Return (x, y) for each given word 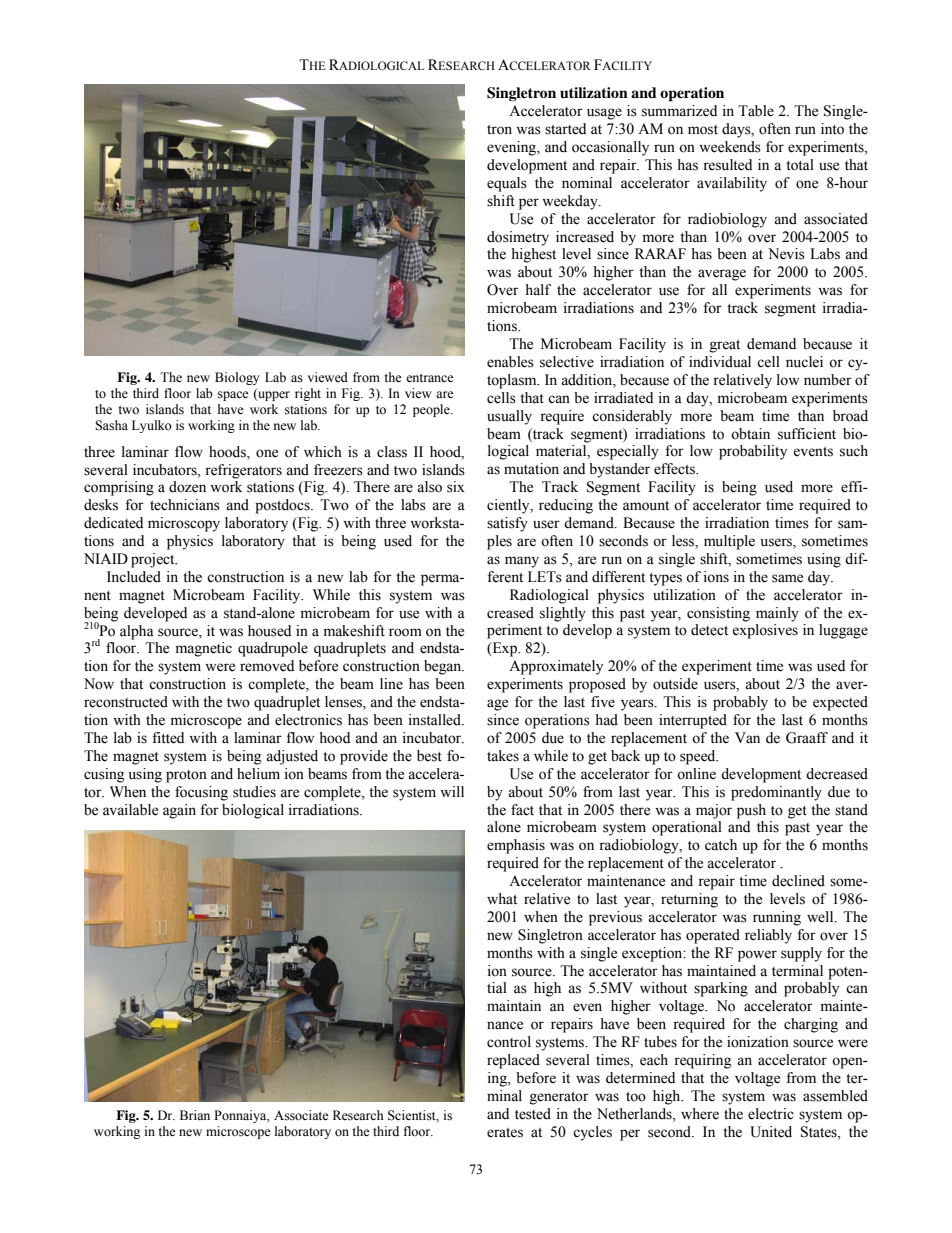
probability (753, 452)
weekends (730, 147)
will (452, 791)
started (565, 129)
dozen (187, 487)
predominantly (776, 793)
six (456, 487)
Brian (195, 1115)
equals (507, 184)
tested (533, 1114)
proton (186, 776)
